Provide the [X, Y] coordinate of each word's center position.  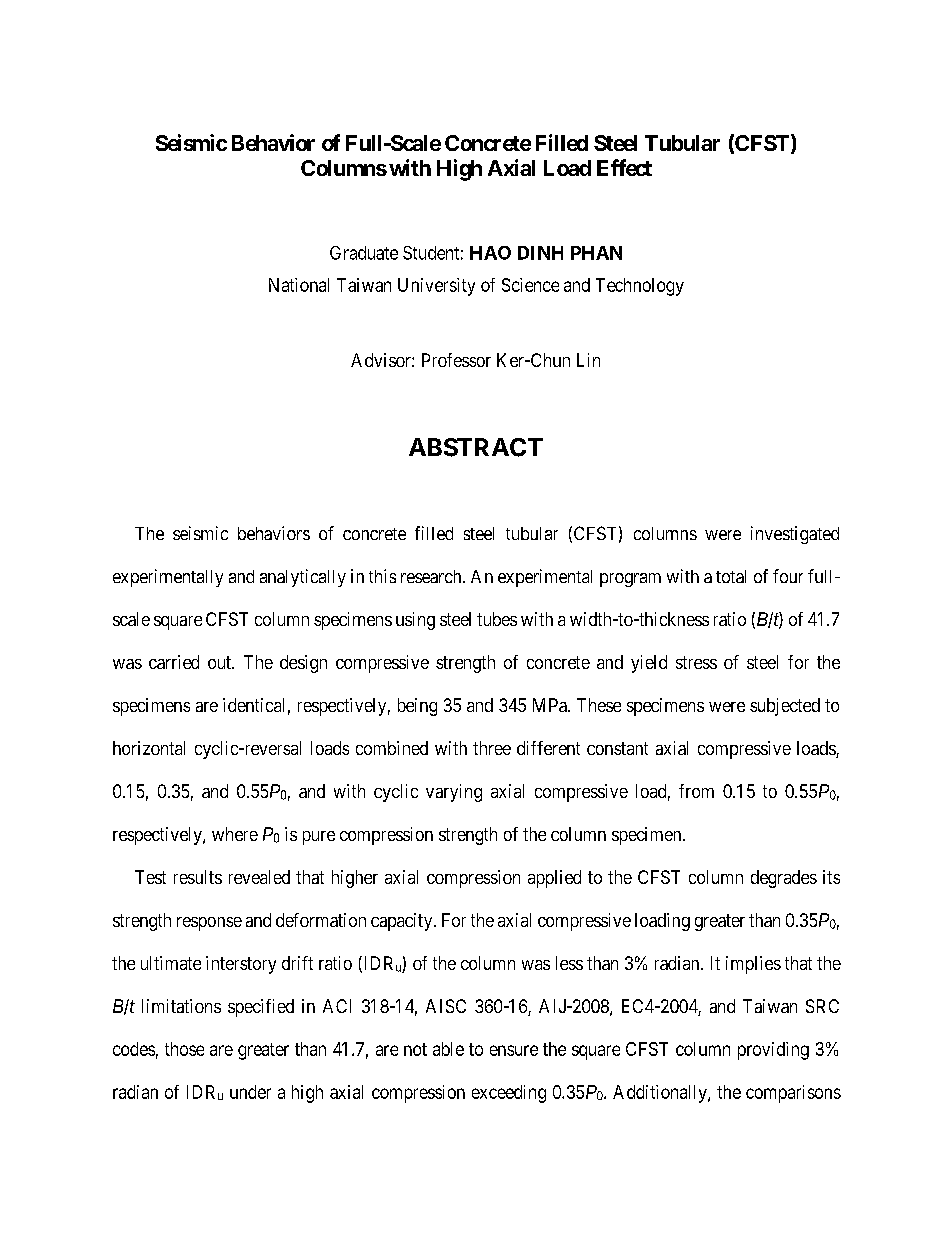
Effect [624, 167]
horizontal [149, 748]
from [696, 791]
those [184, 1049]
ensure [514, 1050]
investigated [795, 535]
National [299, 285]
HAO [490, 253]
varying [454, 793]
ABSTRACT [476, 447]
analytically [303, 578]
